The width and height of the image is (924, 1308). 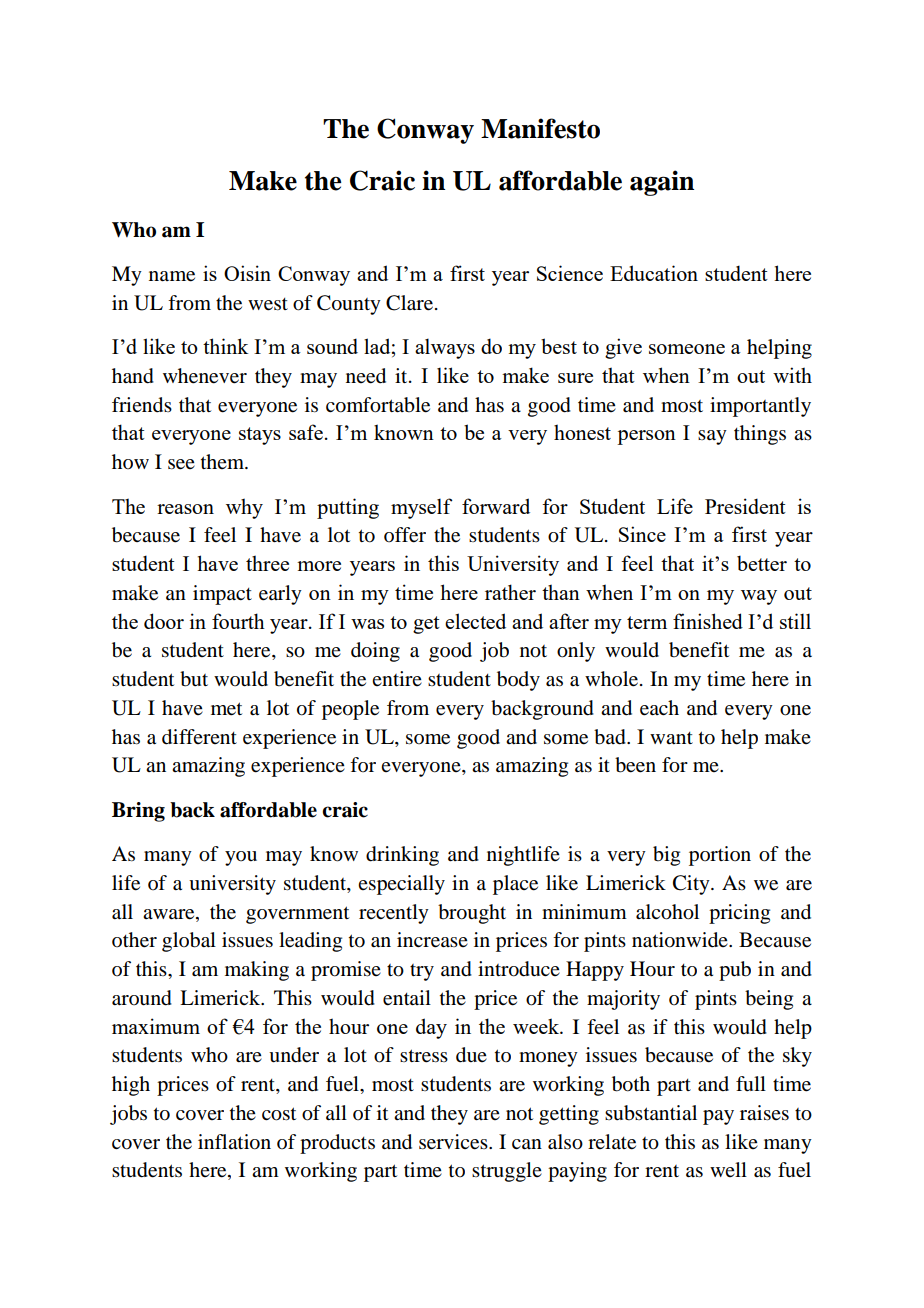 What do you see at coordinates (172, 276) in the image?
I see `name` at bounding box center [172, 276].
